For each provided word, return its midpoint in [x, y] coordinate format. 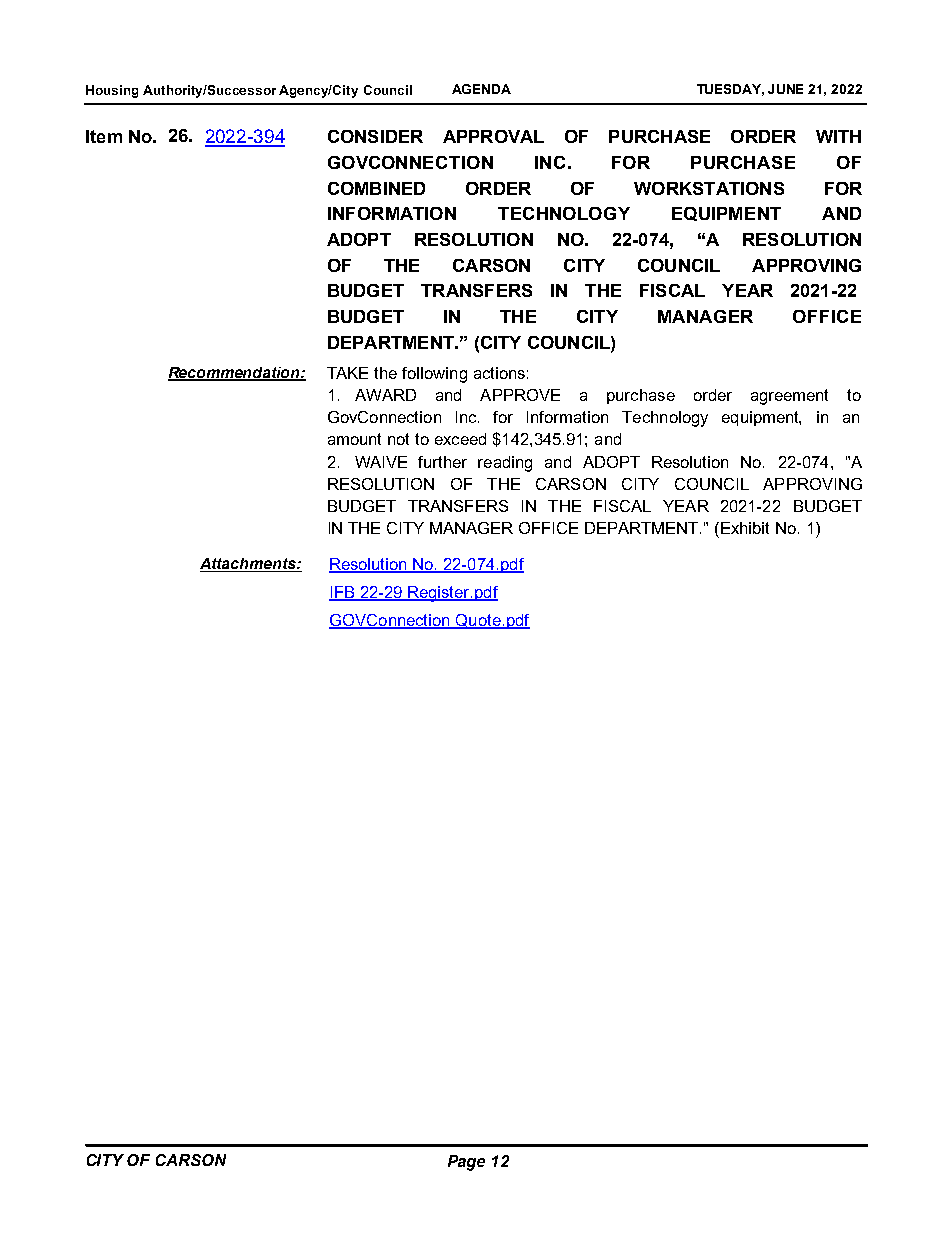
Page [466, 1163]
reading [505, 464]
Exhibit [745, 528]
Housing [112, 91]
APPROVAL [493, 136]
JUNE [785, 89]
